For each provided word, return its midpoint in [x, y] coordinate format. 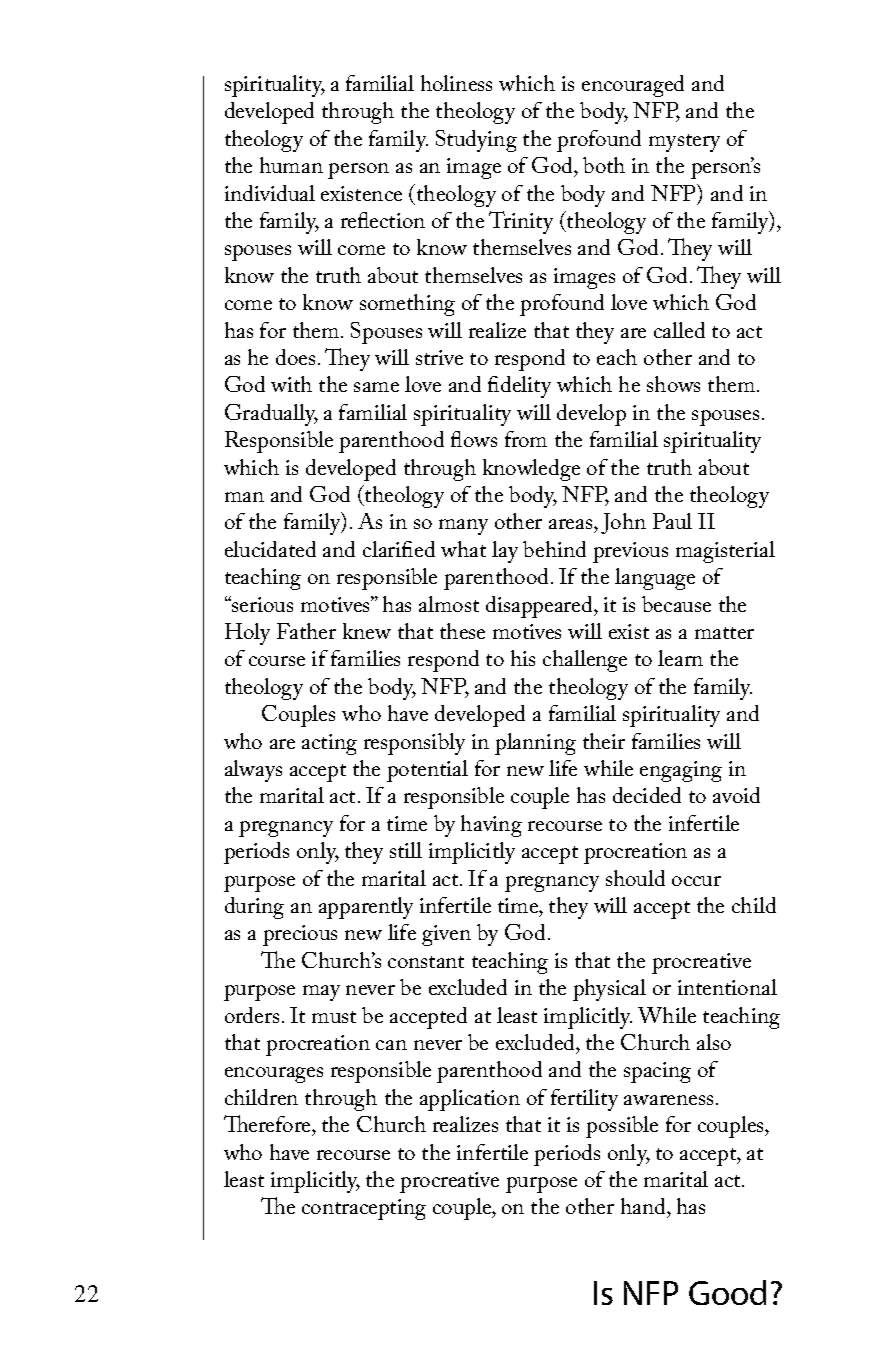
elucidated [270, 549]
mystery [684, 143]
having [491, 826]
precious [300, 935]
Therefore [268, 1123]
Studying [476, 141]
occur [696, 881]
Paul [672, 521]
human [291, 165]
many [463, 527]
